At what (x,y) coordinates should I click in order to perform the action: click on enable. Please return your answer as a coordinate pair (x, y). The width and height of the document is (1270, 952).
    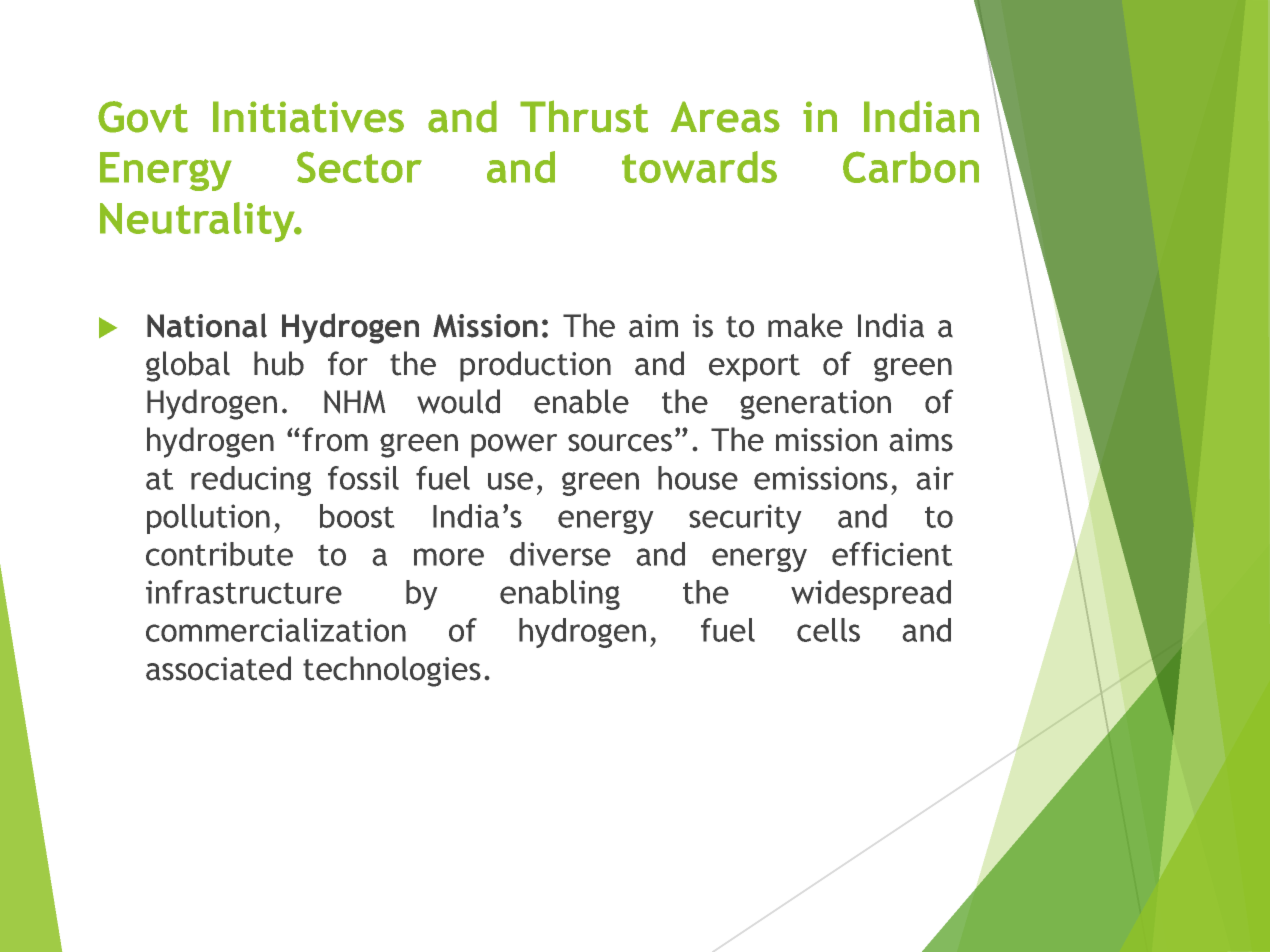
    Looking at the image, I should click on (581, 401).
